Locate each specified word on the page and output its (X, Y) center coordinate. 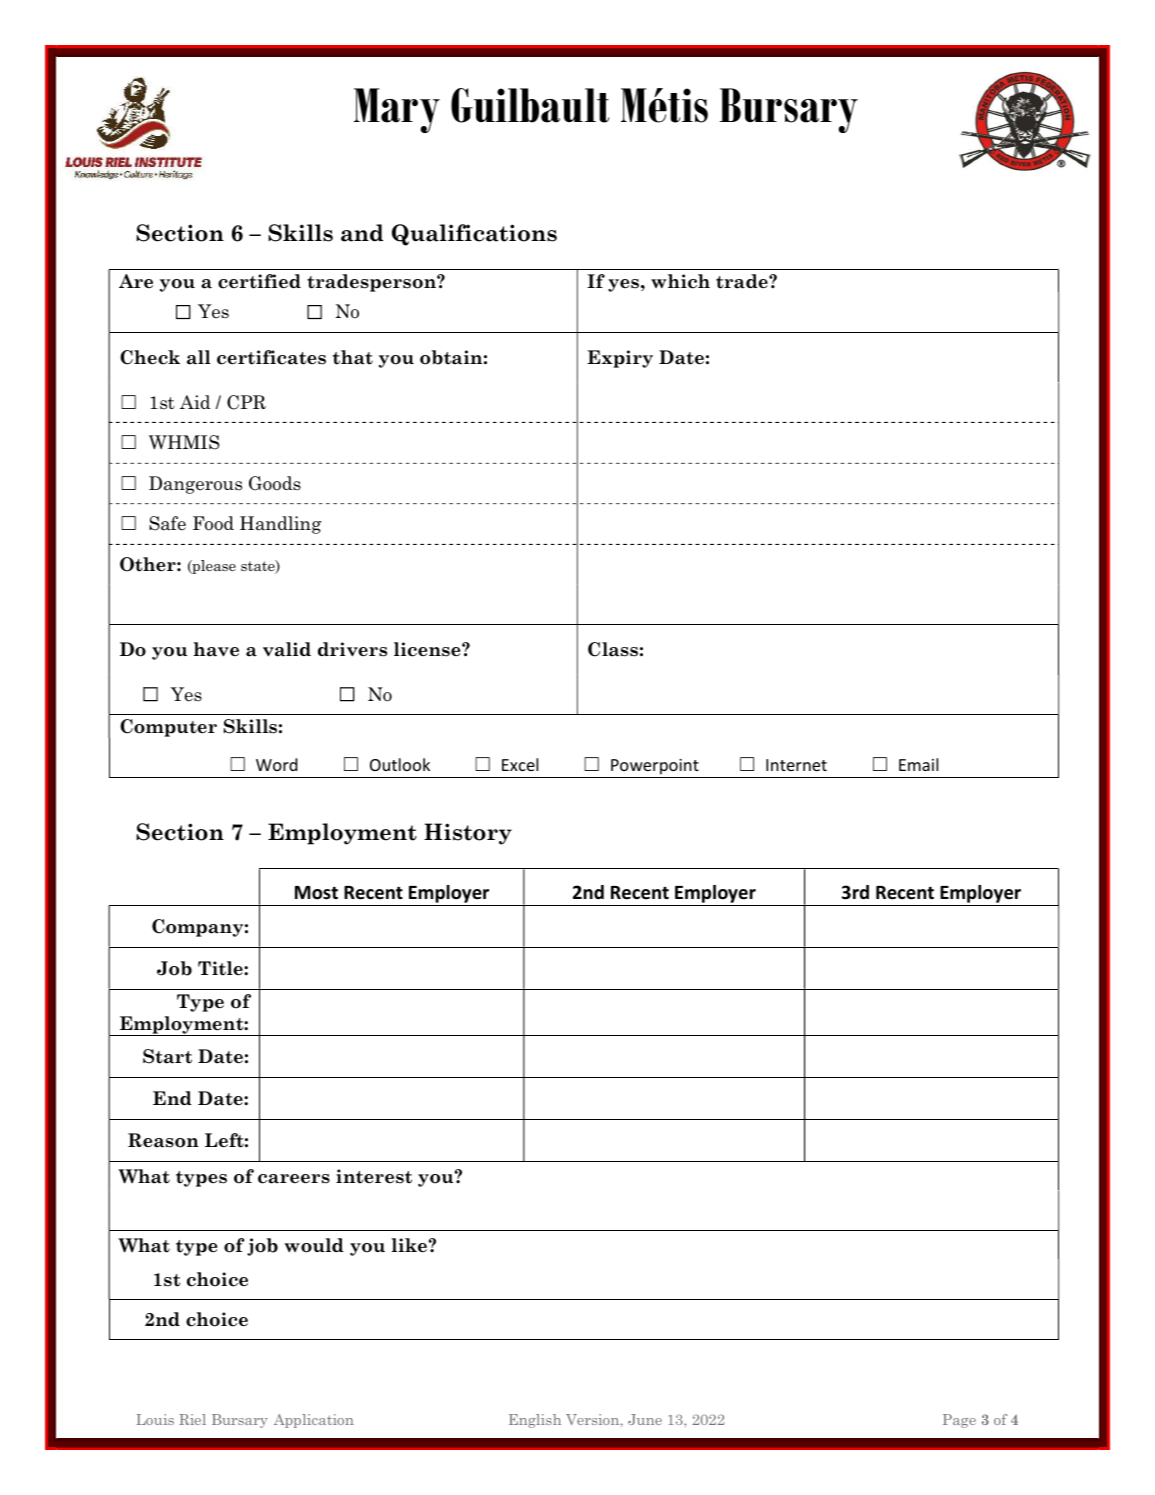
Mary (397, 110)
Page (959, 1421)
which (680, 281)
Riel (192, 1419)
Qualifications (474, 235)
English (535, 1421)
